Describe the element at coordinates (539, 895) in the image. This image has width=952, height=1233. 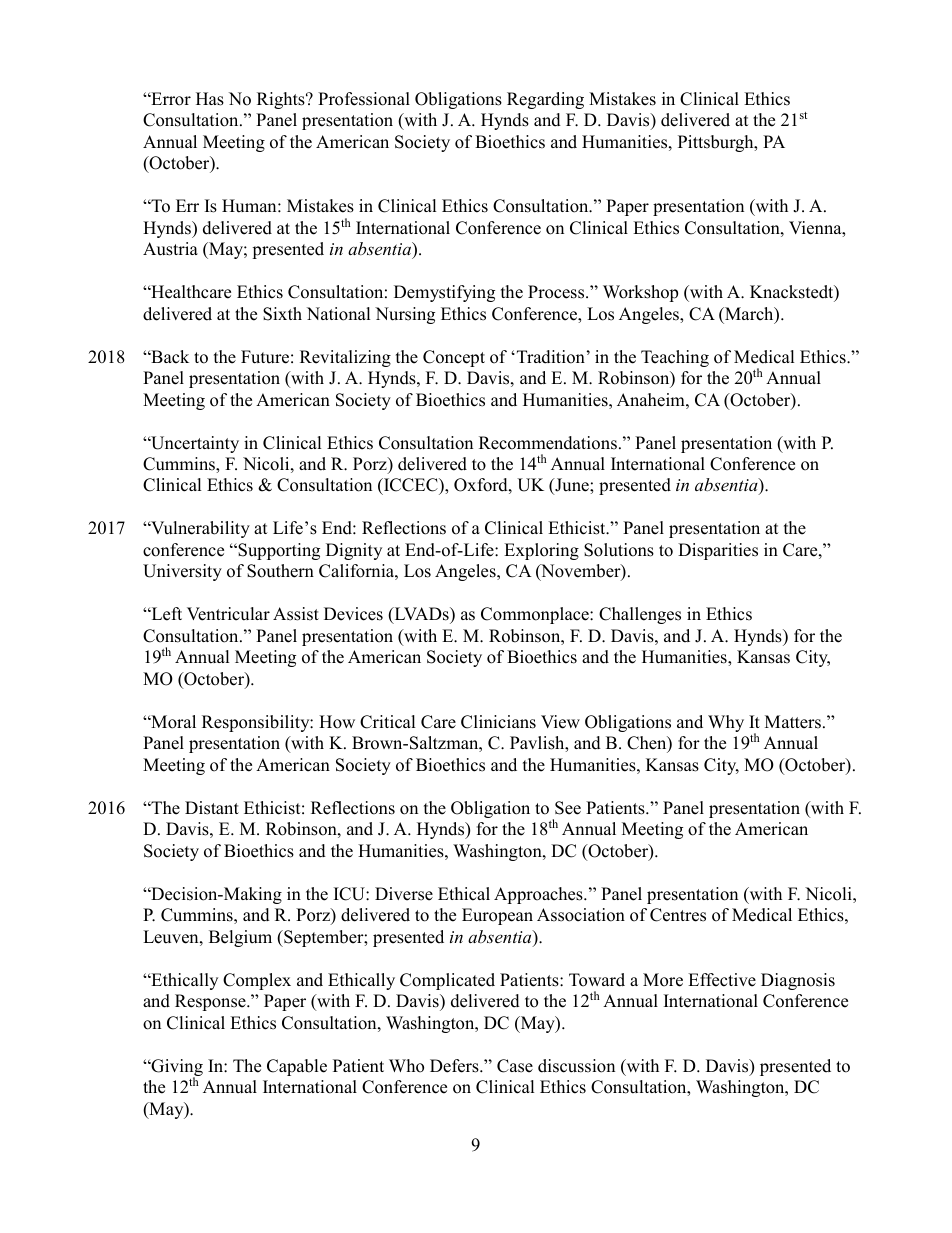
I see `Approaches` at that location.
